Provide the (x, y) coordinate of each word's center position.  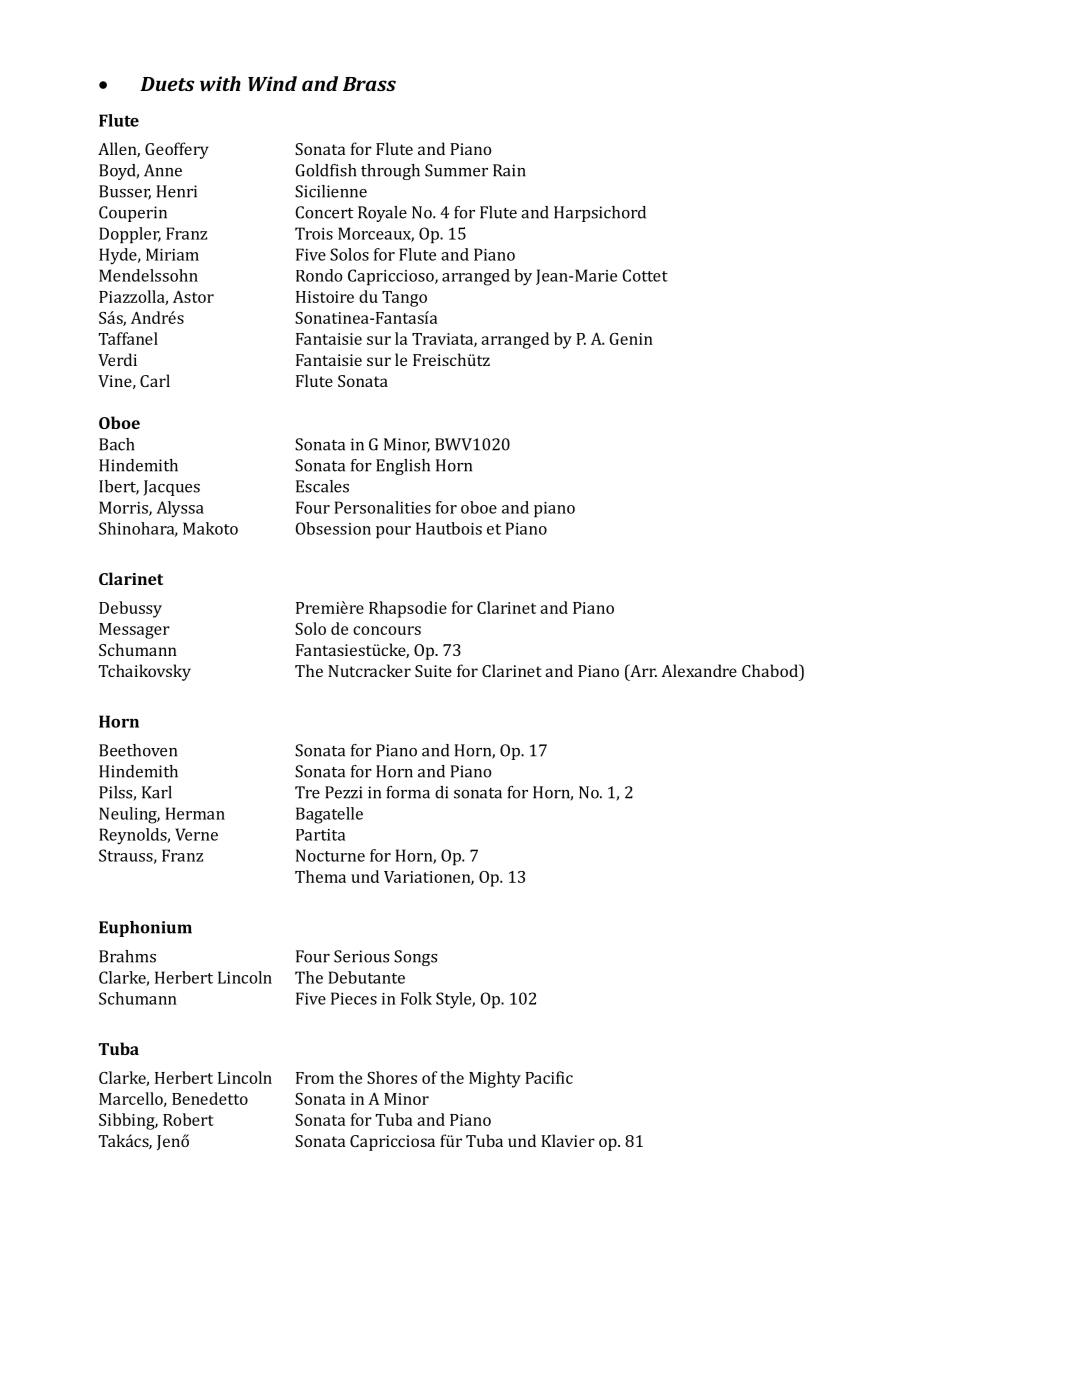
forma (408, 792)
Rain (509, 170)
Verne (196, 834)
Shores (392, 1077)
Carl (155, 380)
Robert (188, 1119)
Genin (631, 339)
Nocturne (330, 855)
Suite (433, 671)
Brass (369, 84)
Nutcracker (369, 670)
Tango (404, 299)
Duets (167, 84)
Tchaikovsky (145, 672)
